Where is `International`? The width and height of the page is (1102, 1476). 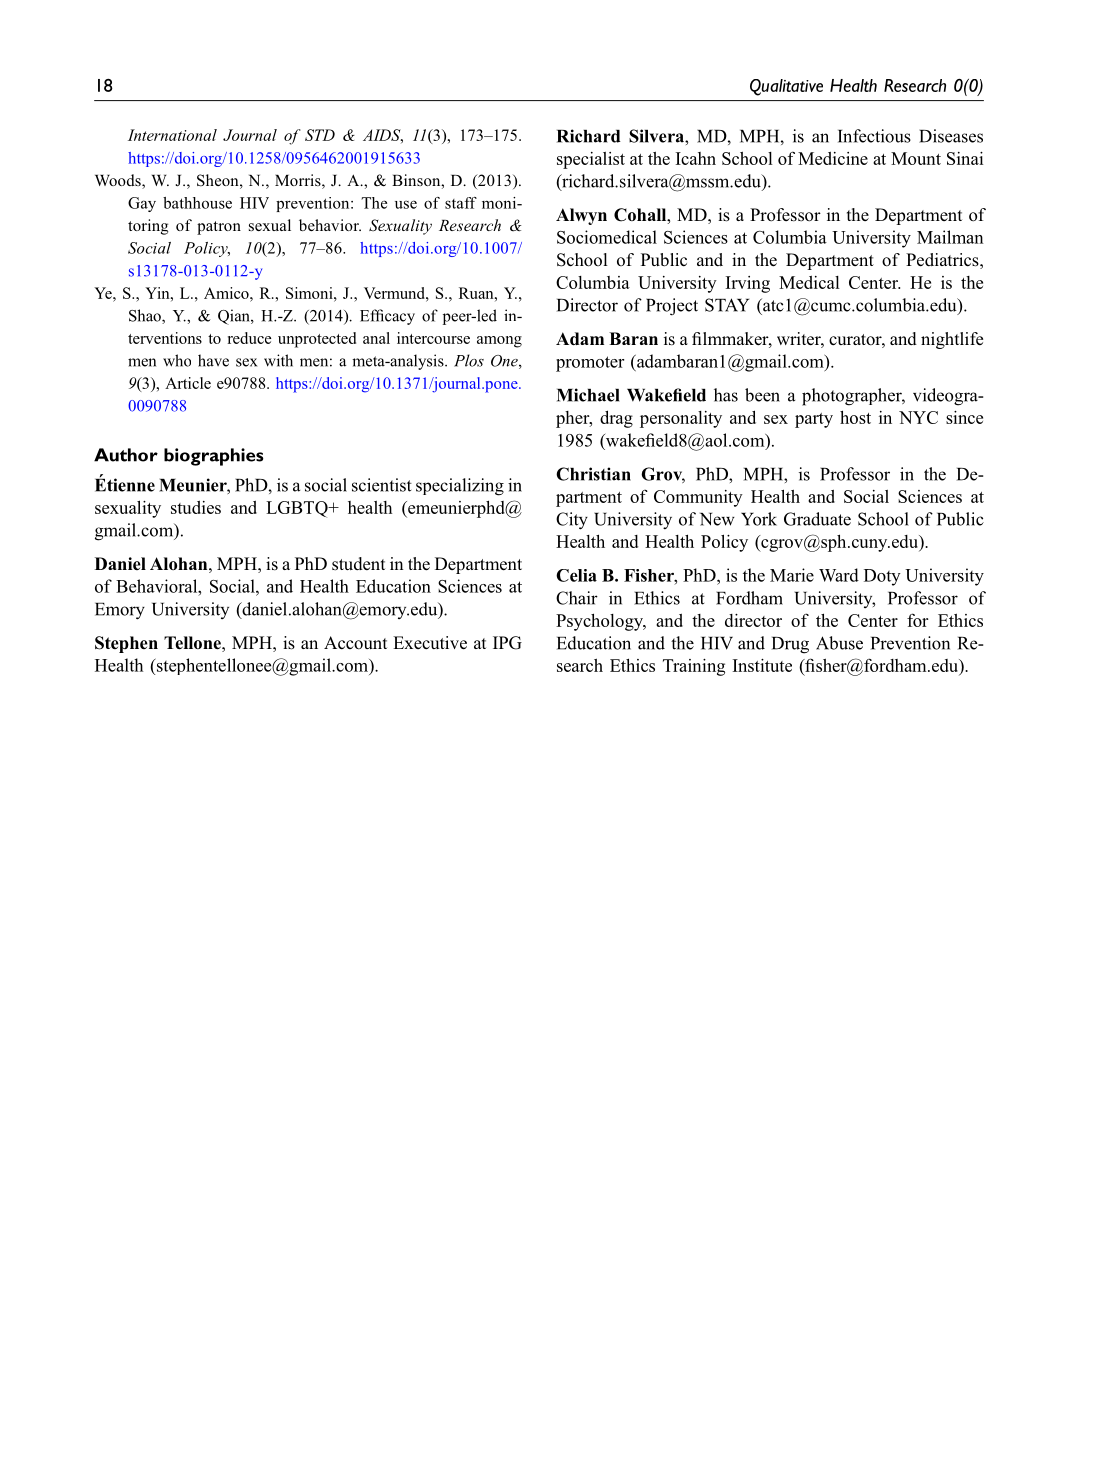
International is located at coordinates (172, 135).
